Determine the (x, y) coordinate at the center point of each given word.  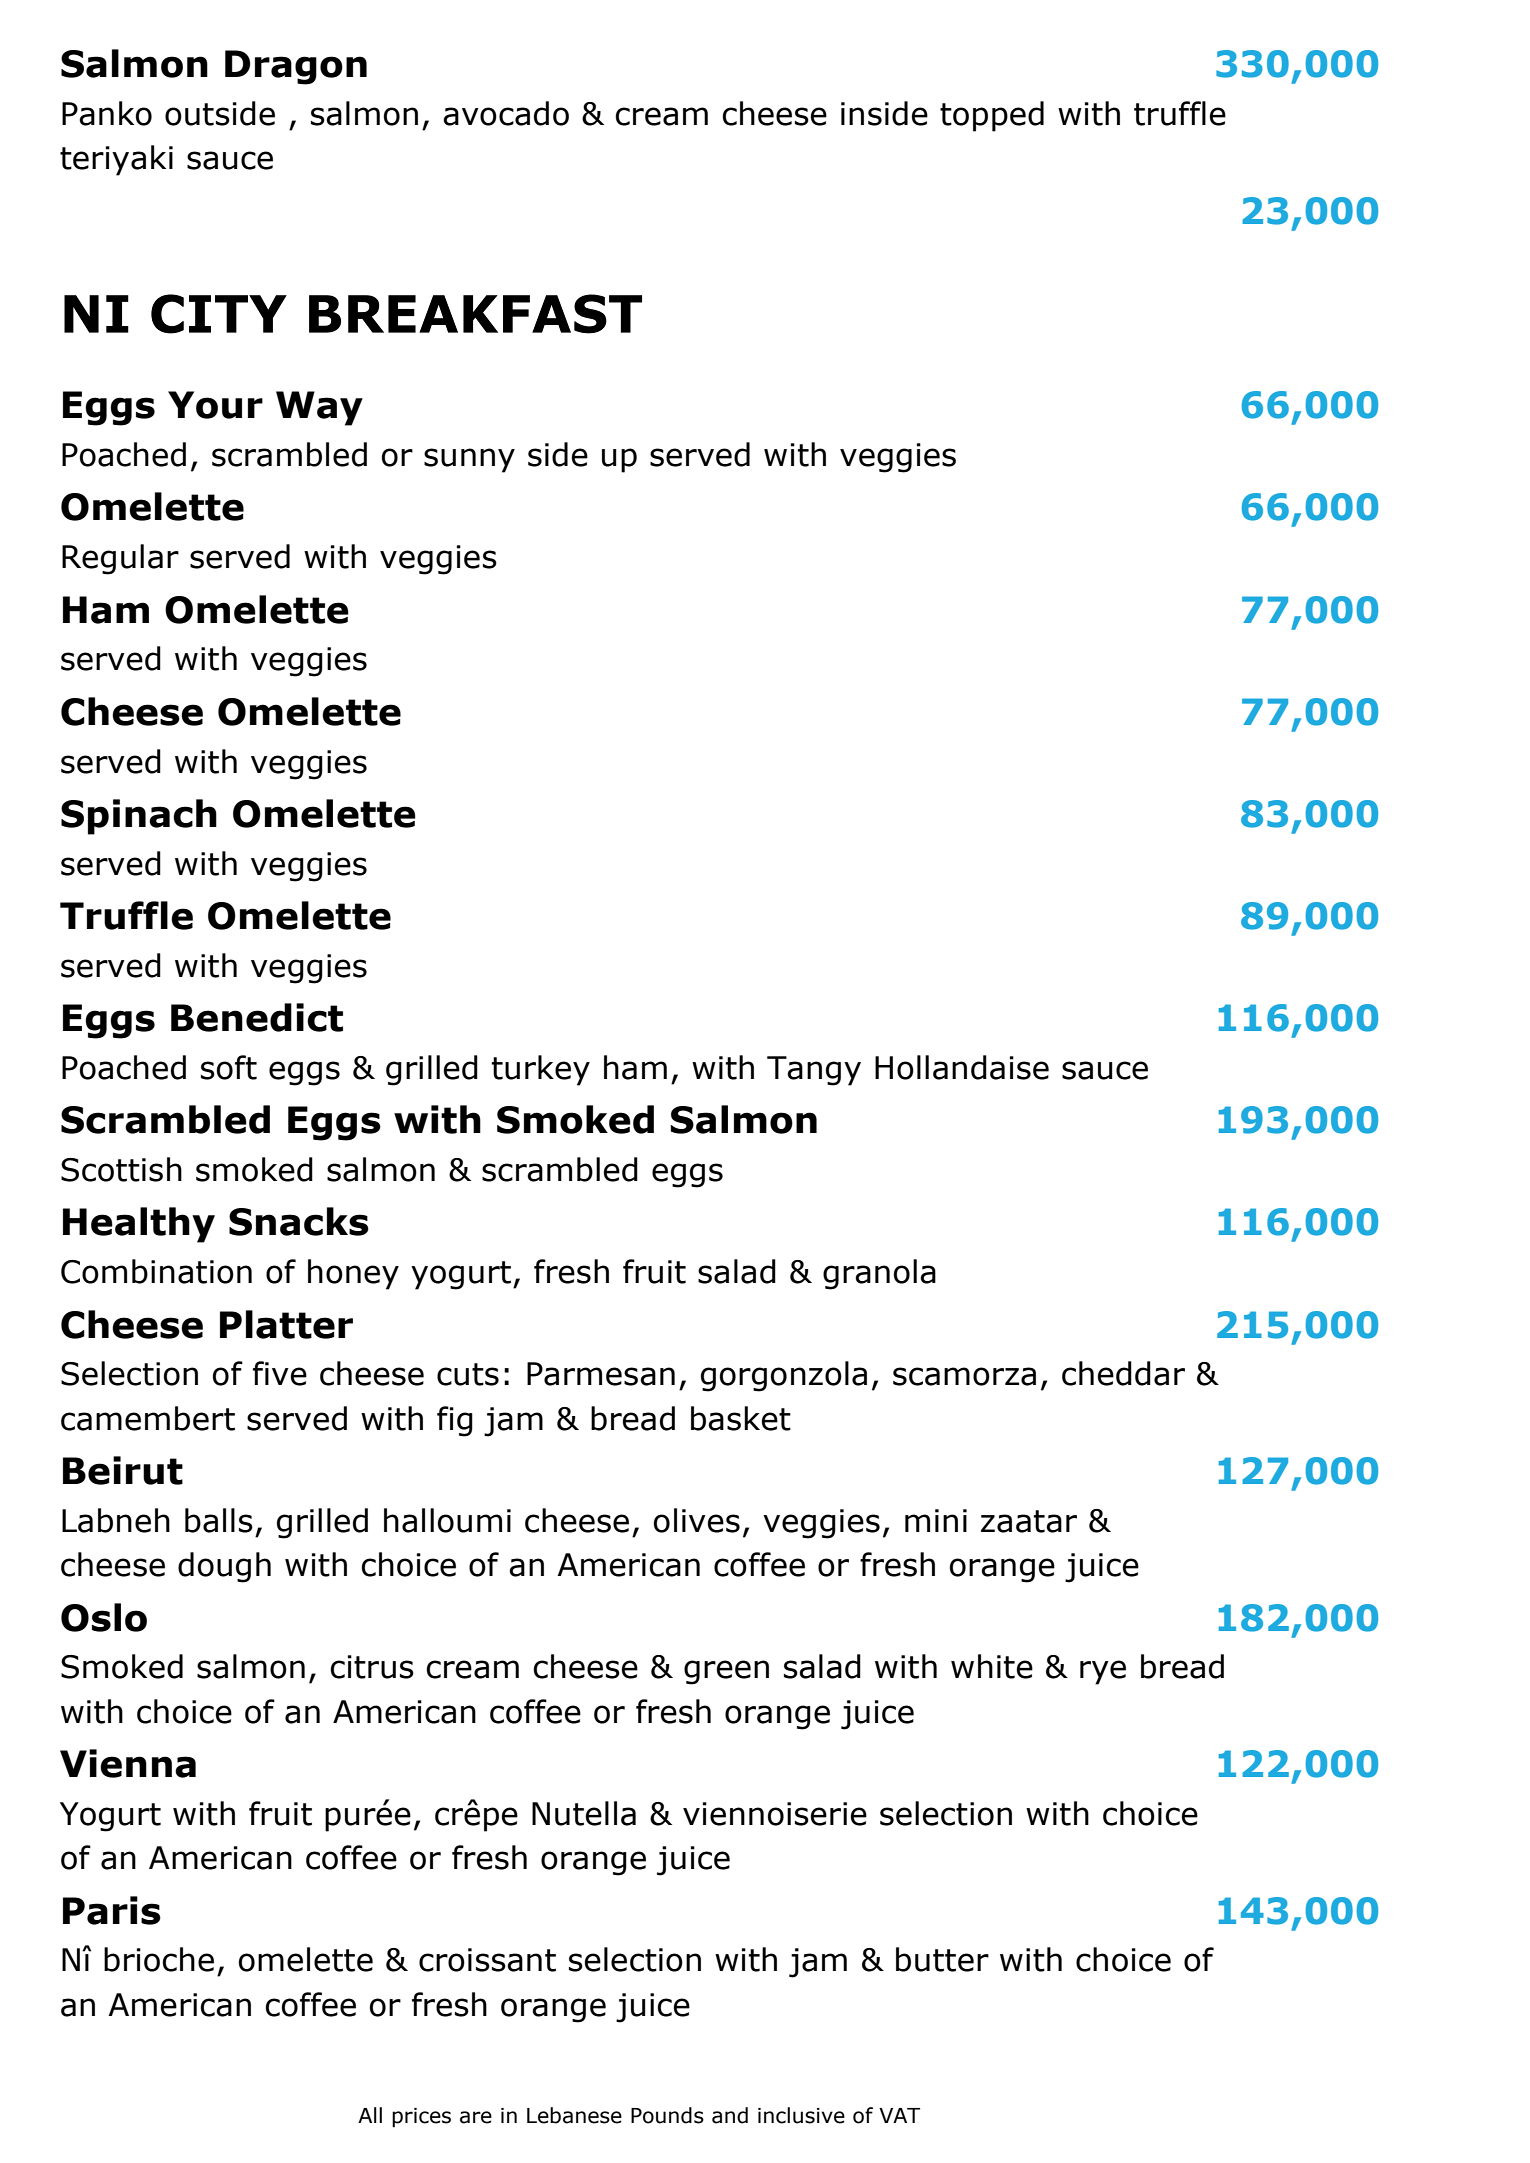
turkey (541, 1070)
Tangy (814, 1071)
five (280, 1373)
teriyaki (116, 160)
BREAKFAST (475, 314)
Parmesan (601, 1374)
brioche (159, 1959)
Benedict (257, 1017)
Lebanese (574, 2115)
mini (936, 1520)
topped (992, 116)
